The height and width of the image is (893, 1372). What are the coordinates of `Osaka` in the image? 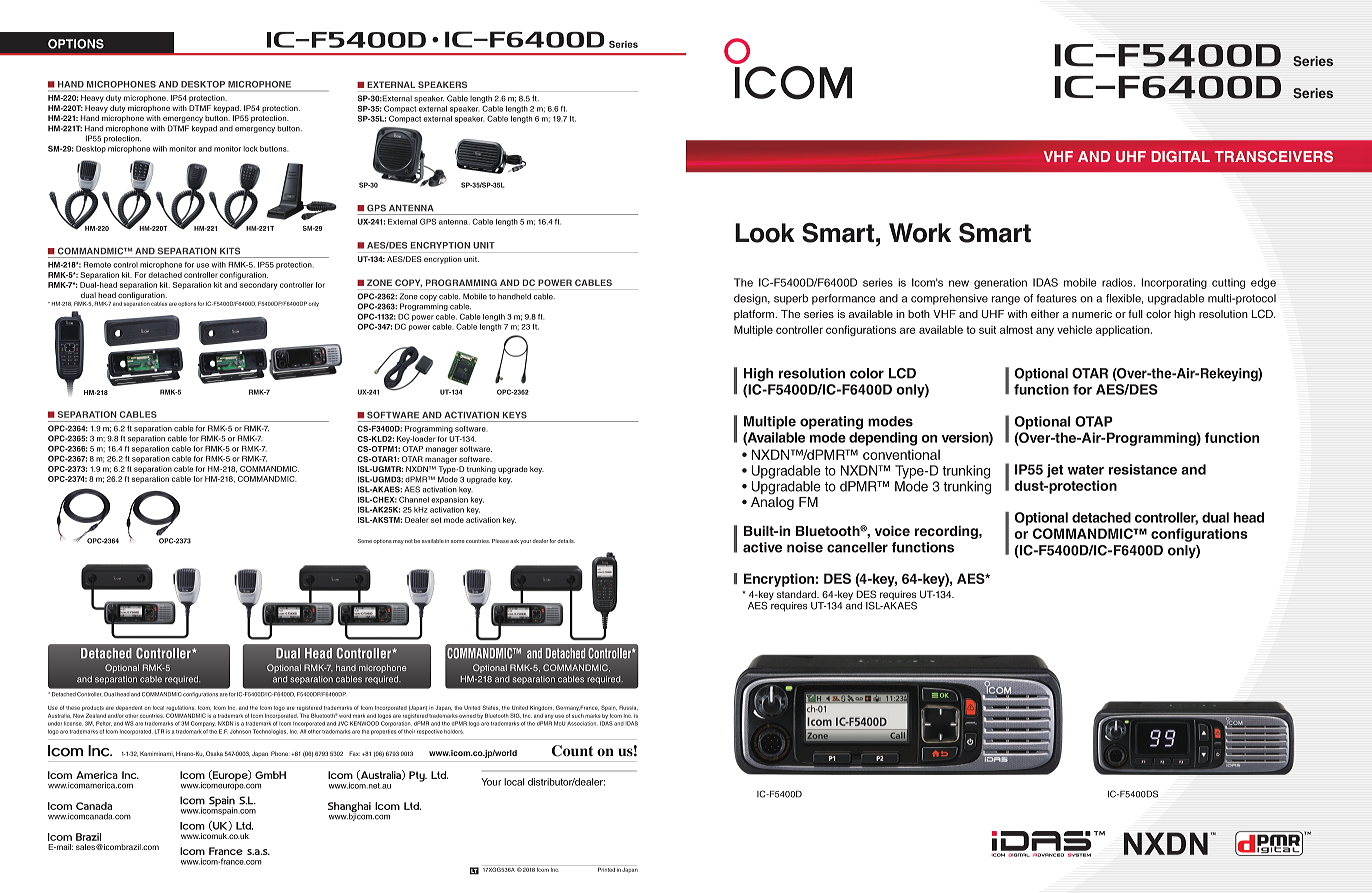 It's located at (214, 753).
